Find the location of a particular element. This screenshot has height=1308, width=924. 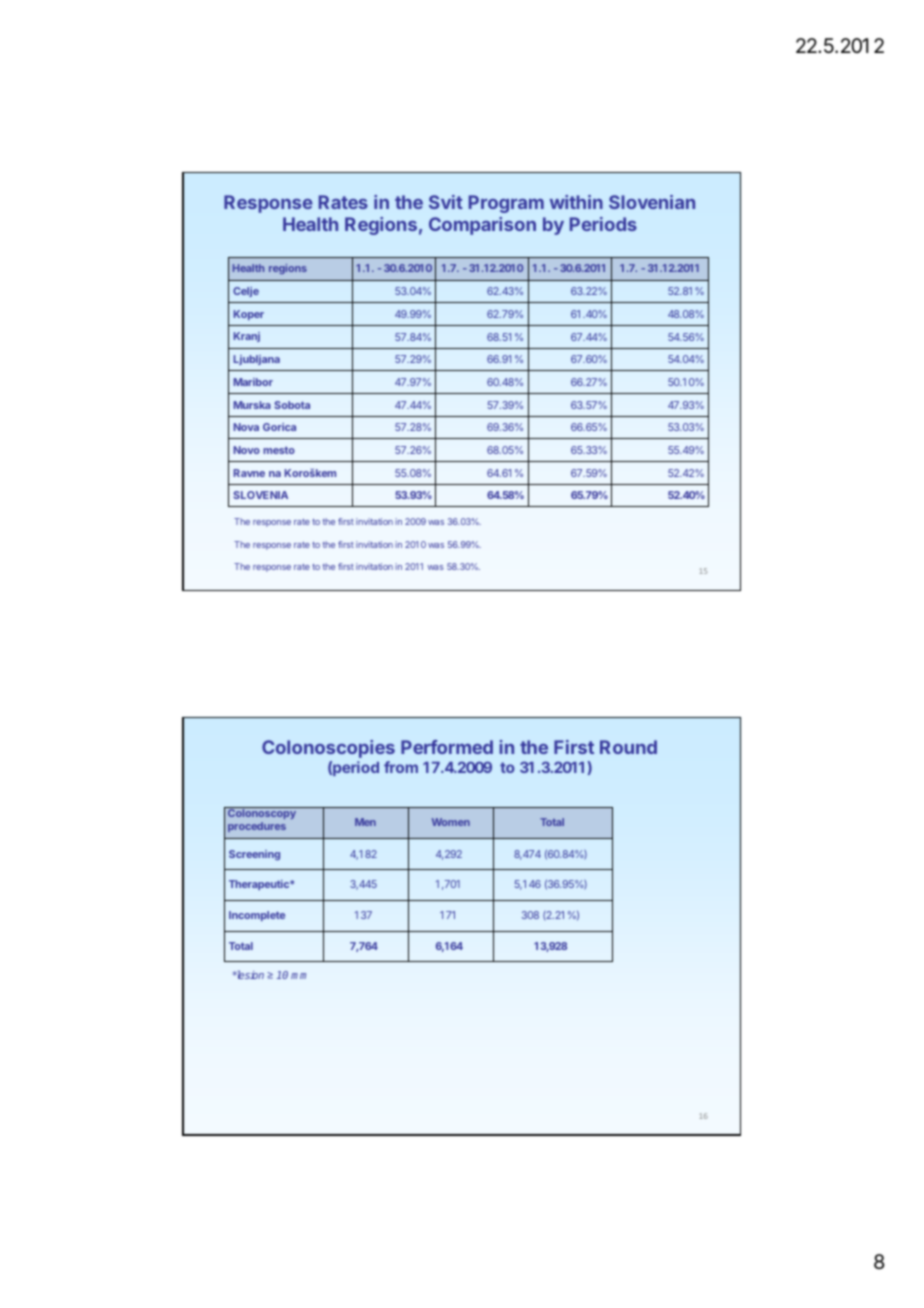

Round is located at coordinates (628, 747).
